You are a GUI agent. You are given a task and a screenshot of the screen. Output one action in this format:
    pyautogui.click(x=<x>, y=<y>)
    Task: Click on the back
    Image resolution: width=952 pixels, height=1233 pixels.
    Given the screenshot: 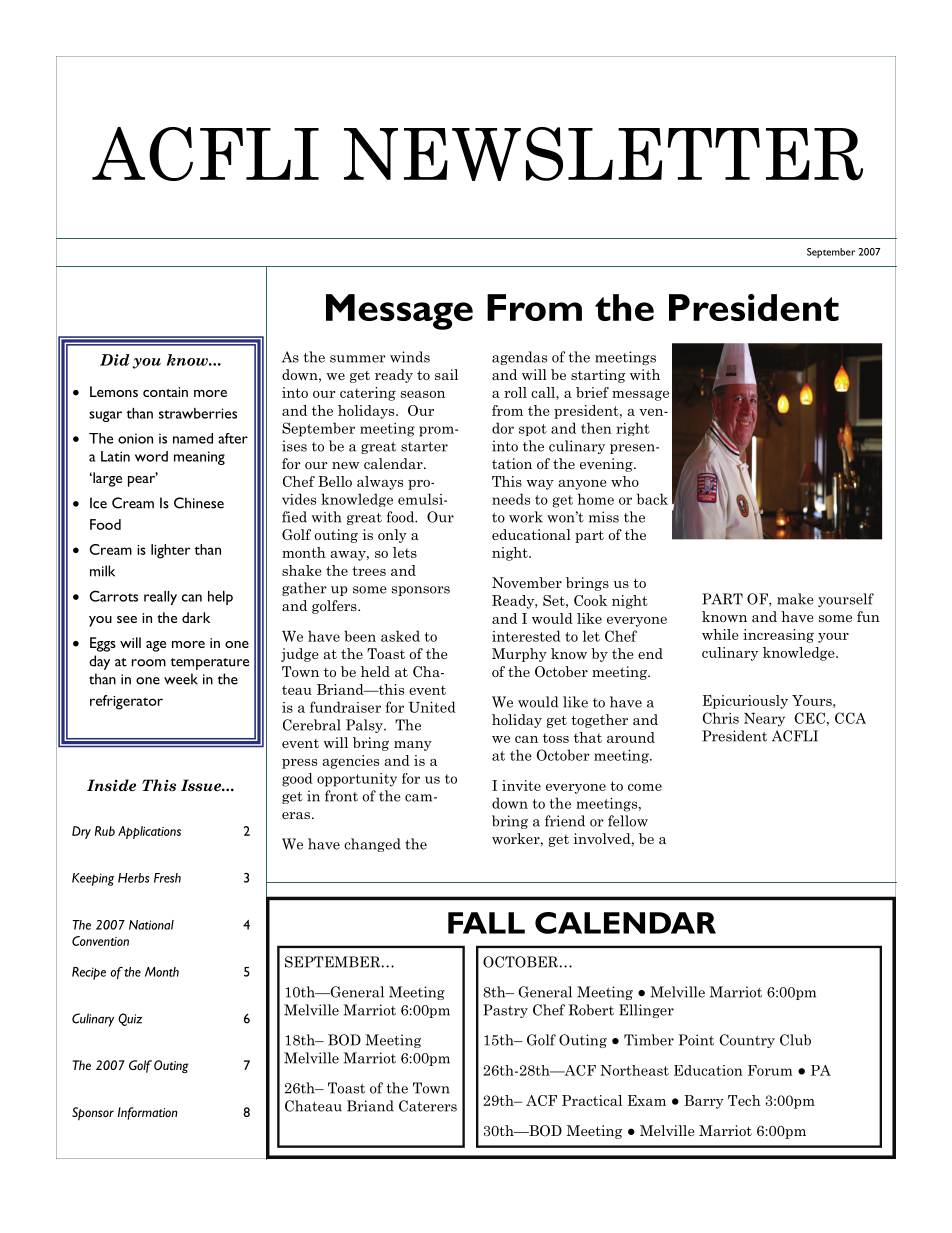 What is the action you would take?
    pyautogui.click(x=652, y=499)
